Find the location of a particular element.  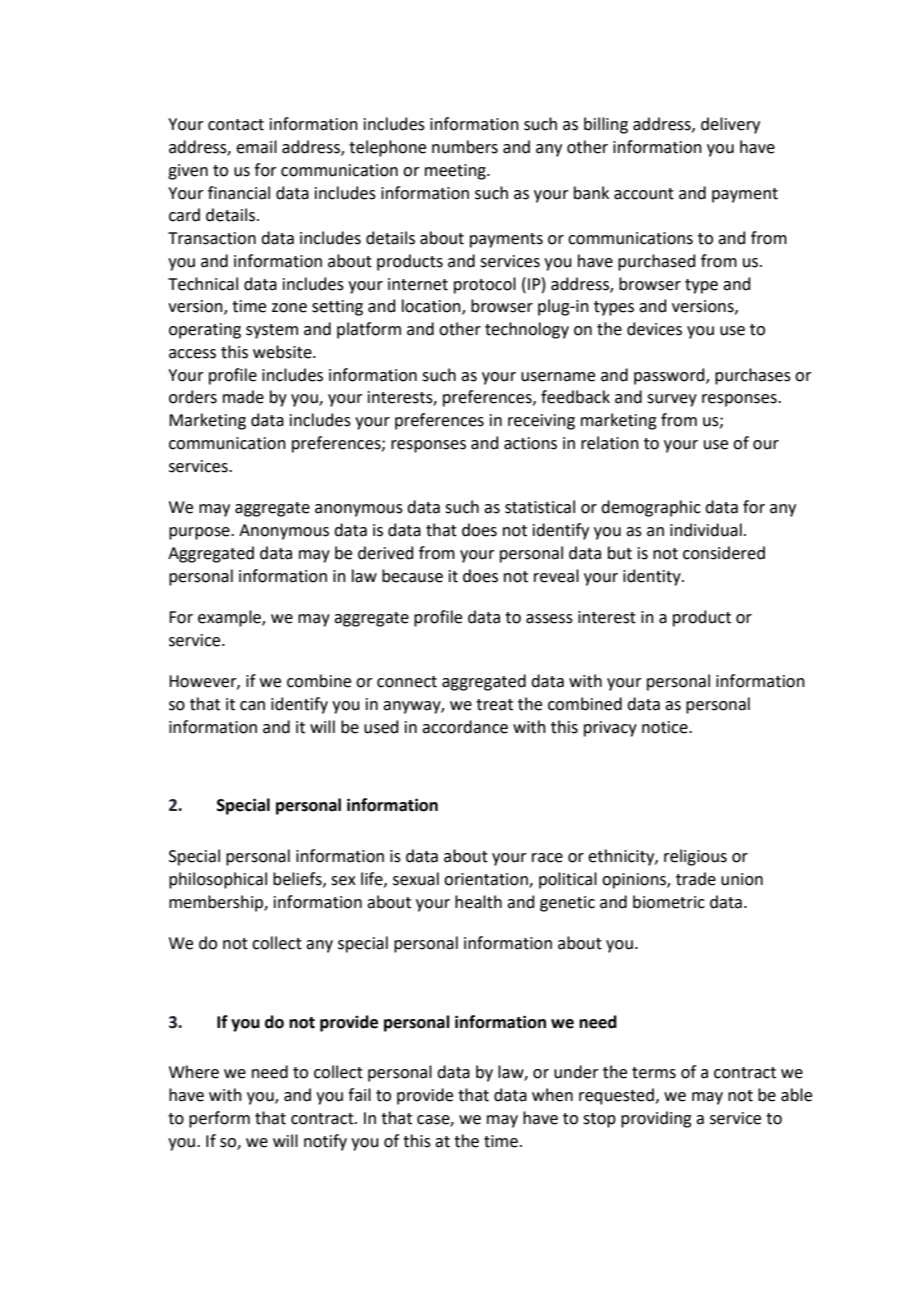

philosophical is located at coordinates (218, 880).
